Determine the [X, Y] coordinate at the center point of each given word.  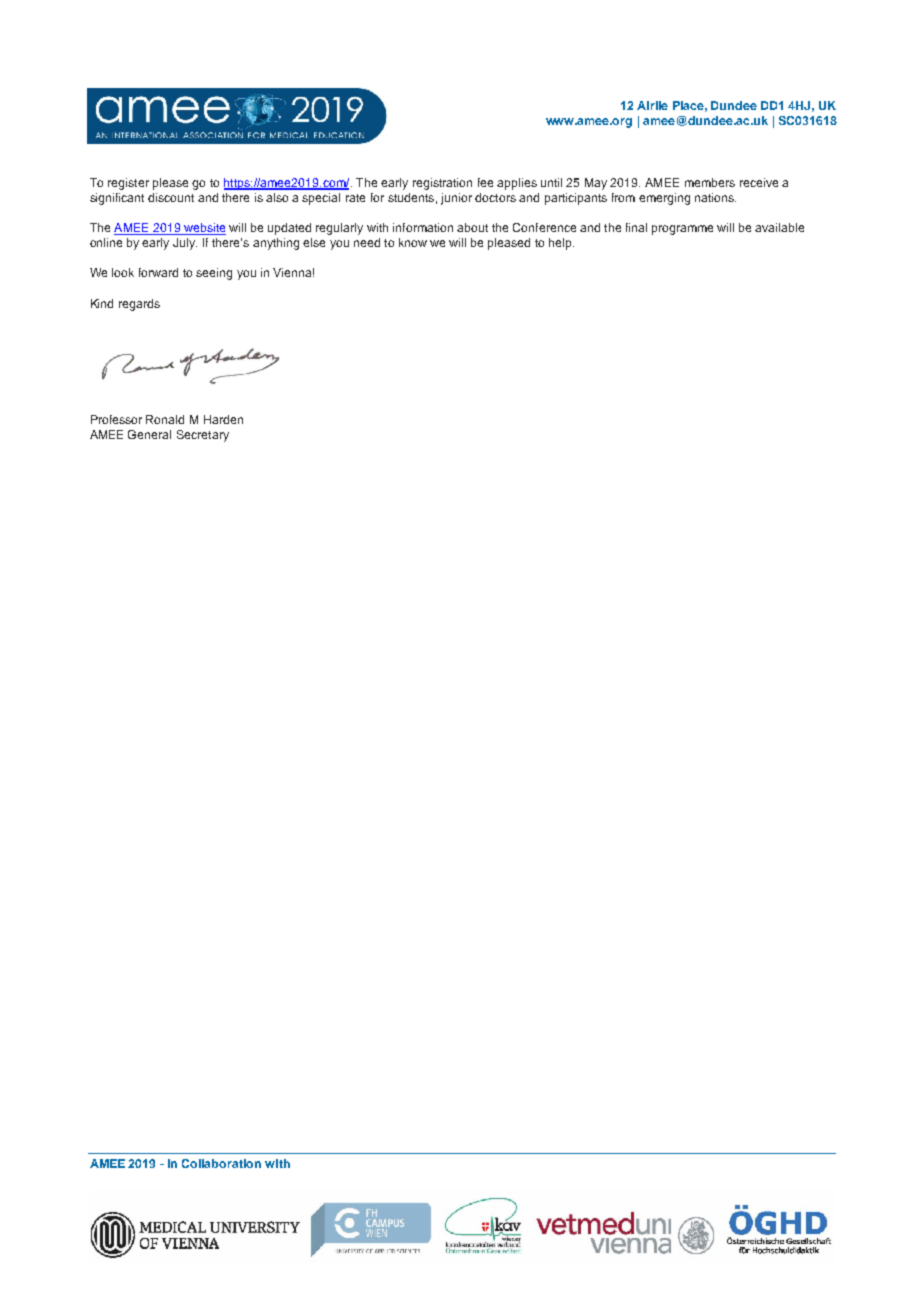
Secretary [203, 436]
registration [442, 184]
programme [682, 230]
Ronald [165, 419]
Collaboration [221, 1163]
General [149, 434]
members [710, 182]
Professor [116, 419]
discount [171, 197]
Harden [223, 419]
